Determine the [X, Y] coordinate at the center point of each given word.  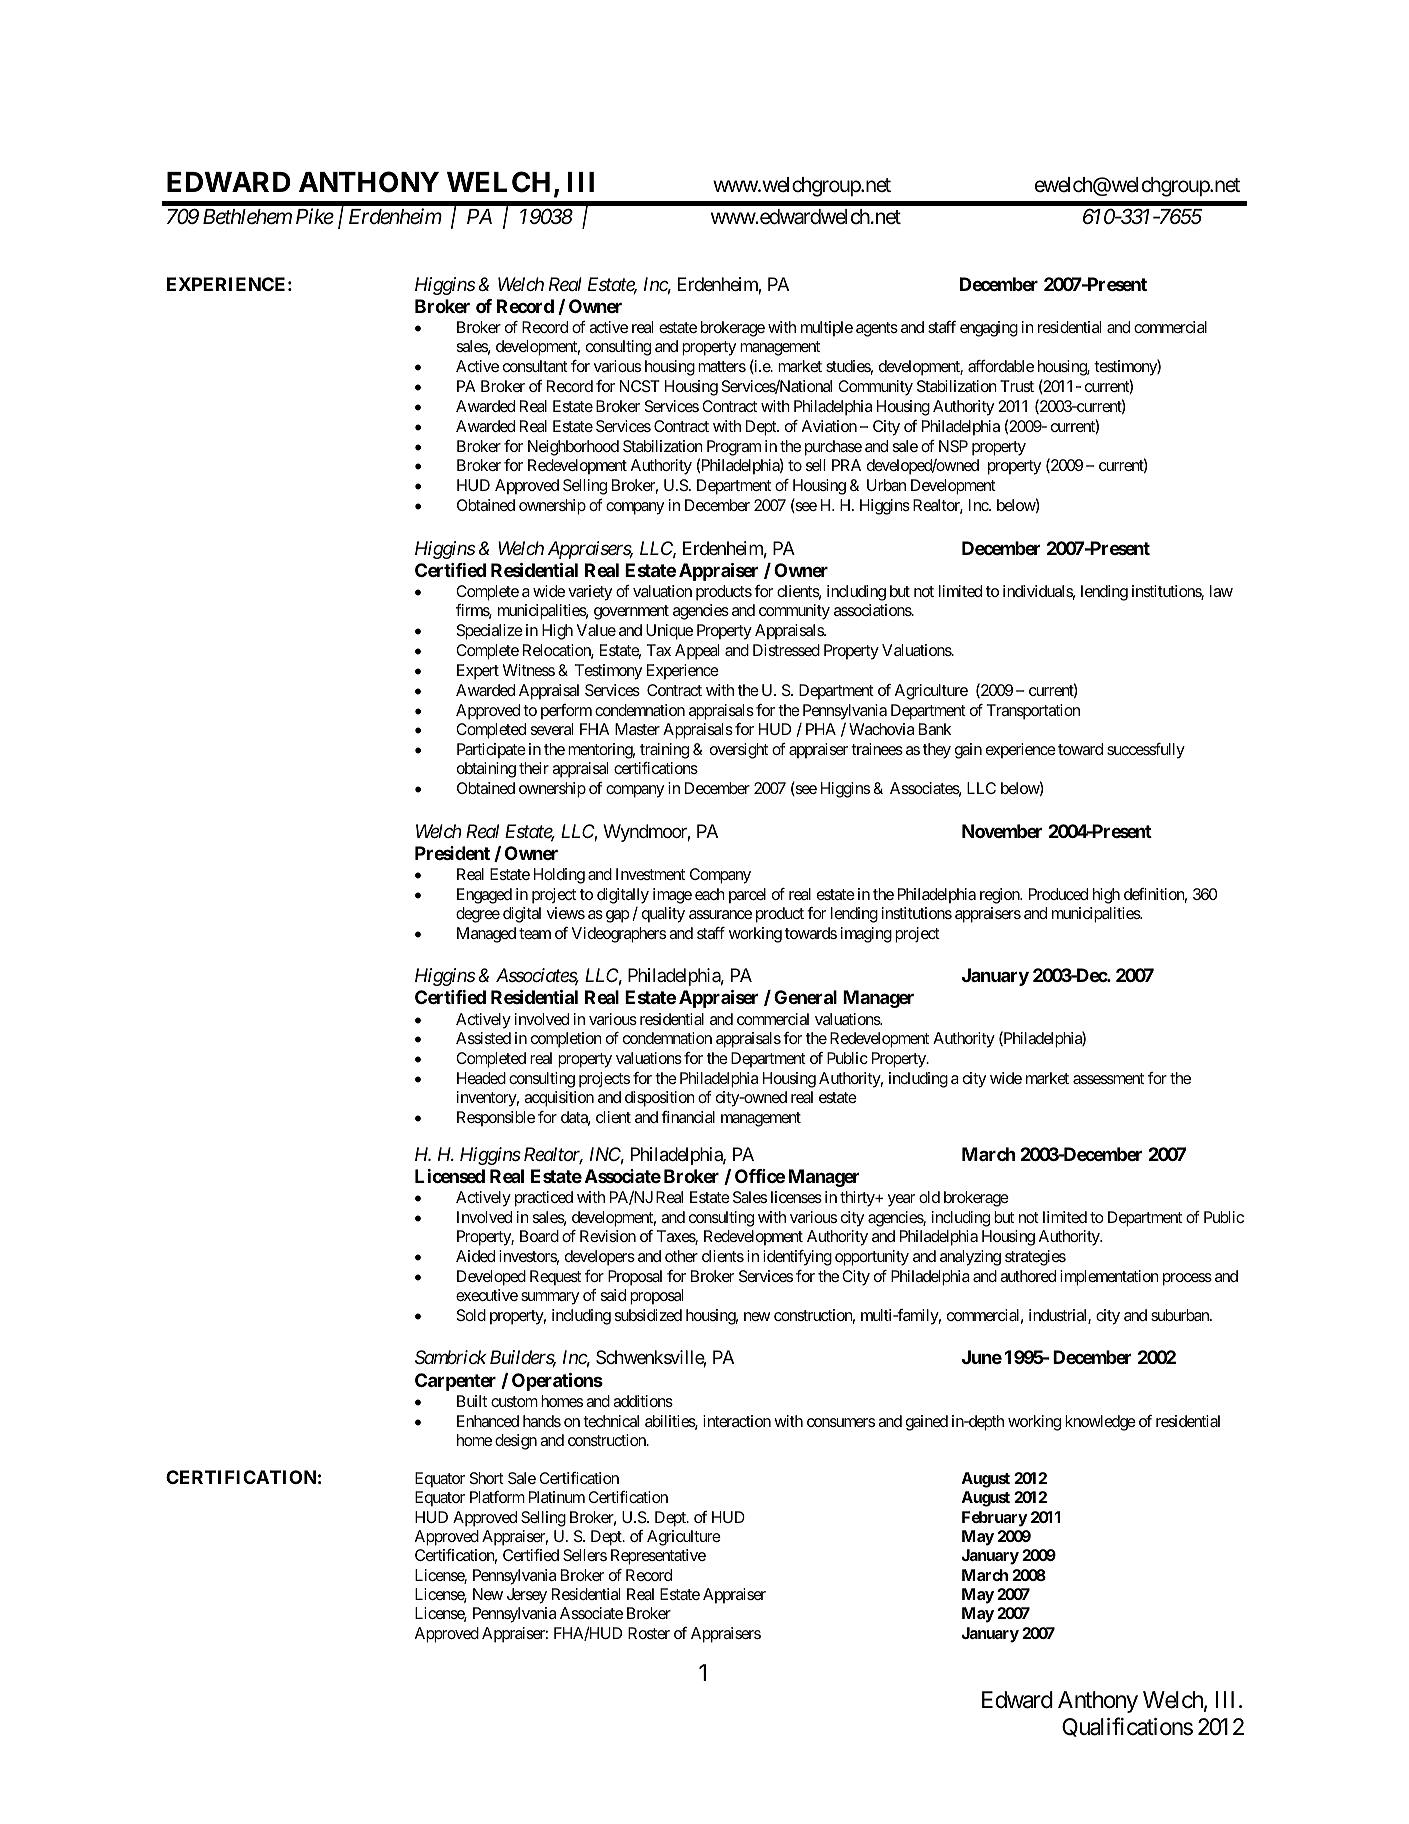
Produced [1058, 894]
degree [478, 915]
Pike [315, 216]
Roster [649, 1633]
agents [877, 329]
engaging [989, 329]
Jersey [527, 1596]
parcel [747, 896]
